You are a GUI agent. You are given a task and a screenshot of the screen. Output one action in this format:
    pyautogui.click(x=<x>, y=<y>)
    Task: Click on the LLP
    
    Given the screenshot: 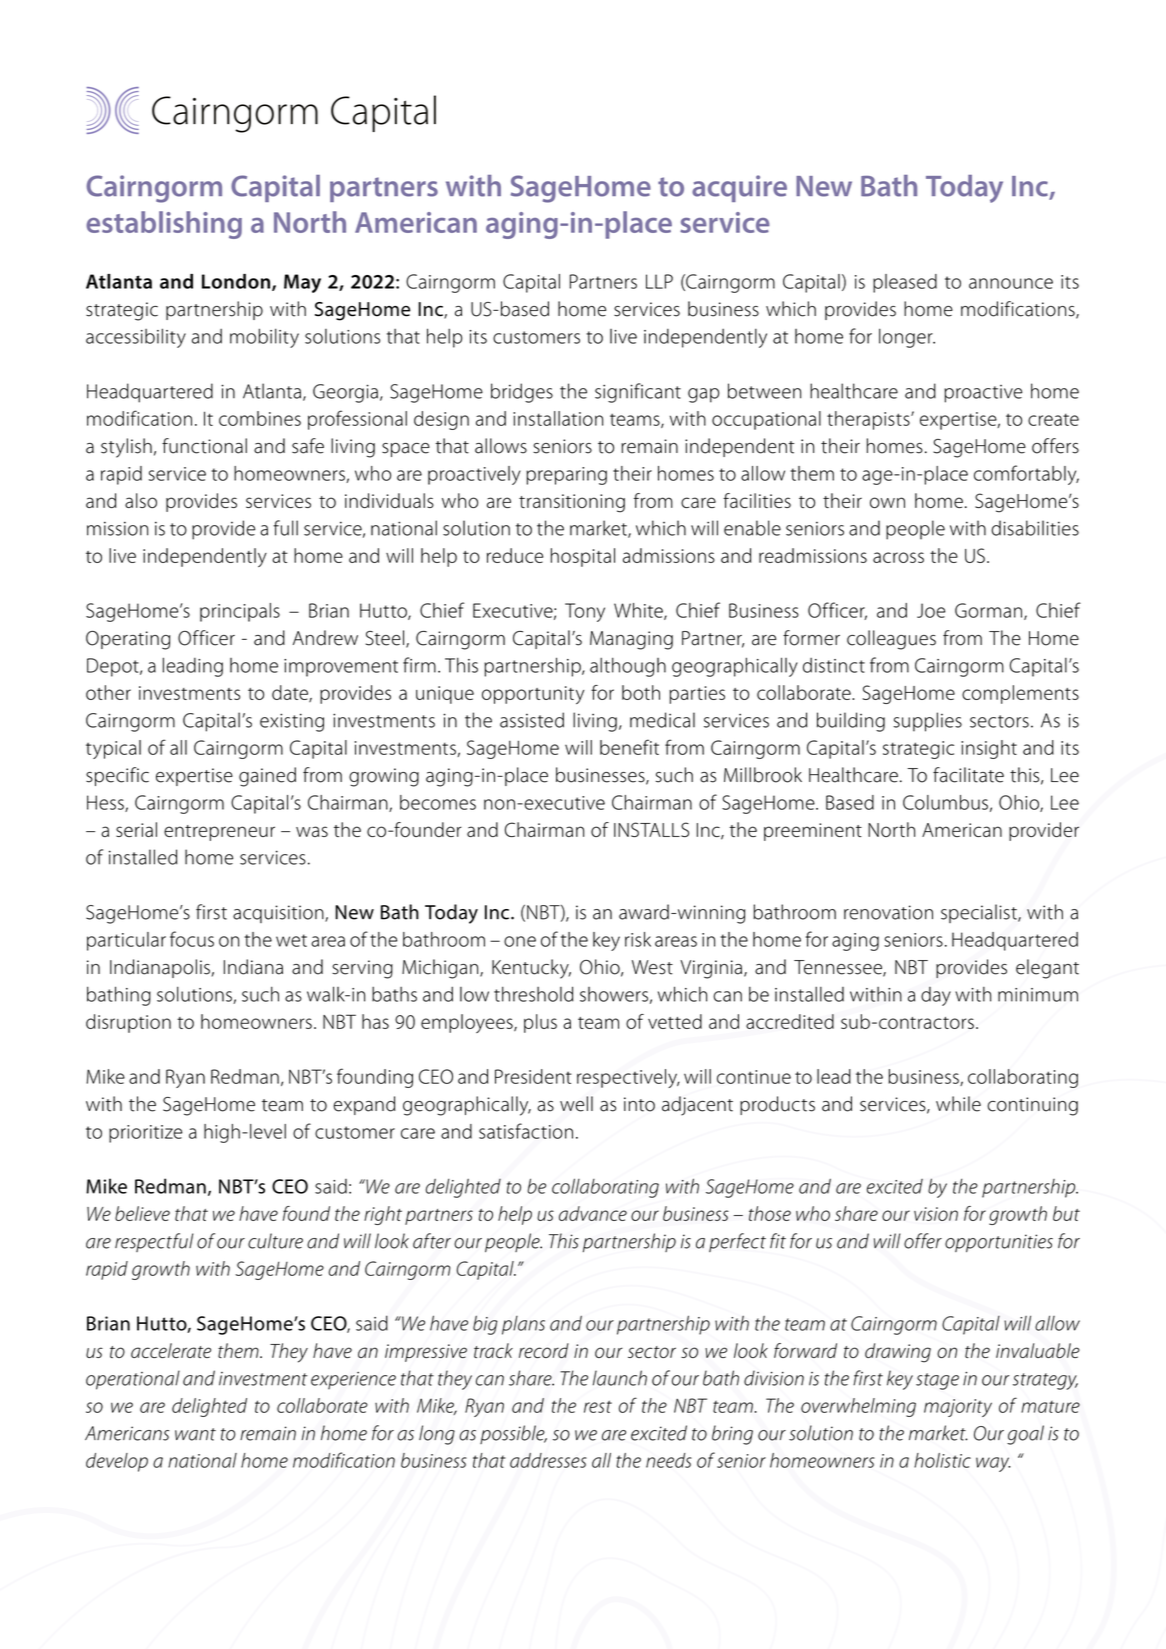 What is the action you would take?
    pyautogui.click(x=659, y=281)
